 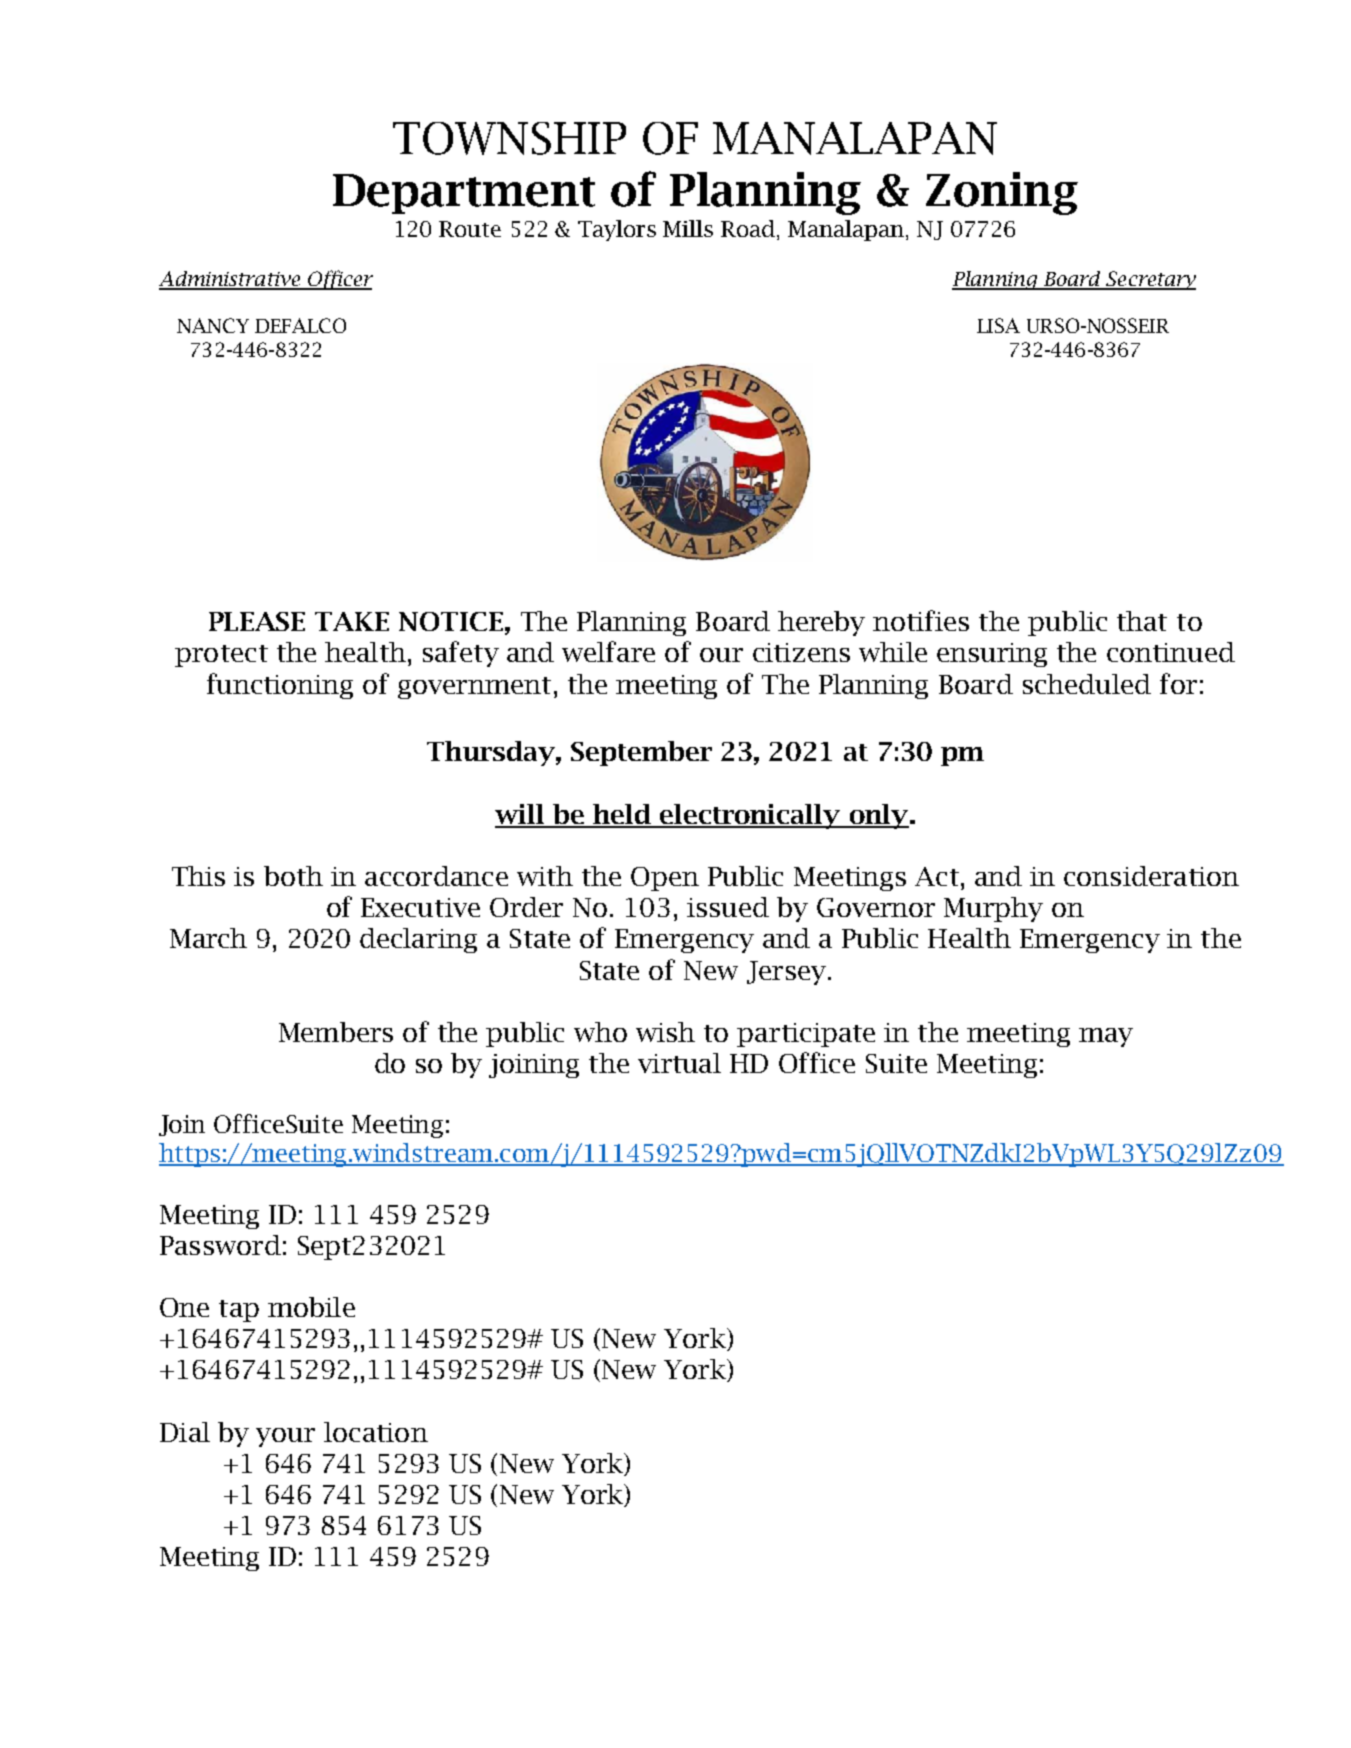 I want to click on may, so click(x=1106, y=1037).
